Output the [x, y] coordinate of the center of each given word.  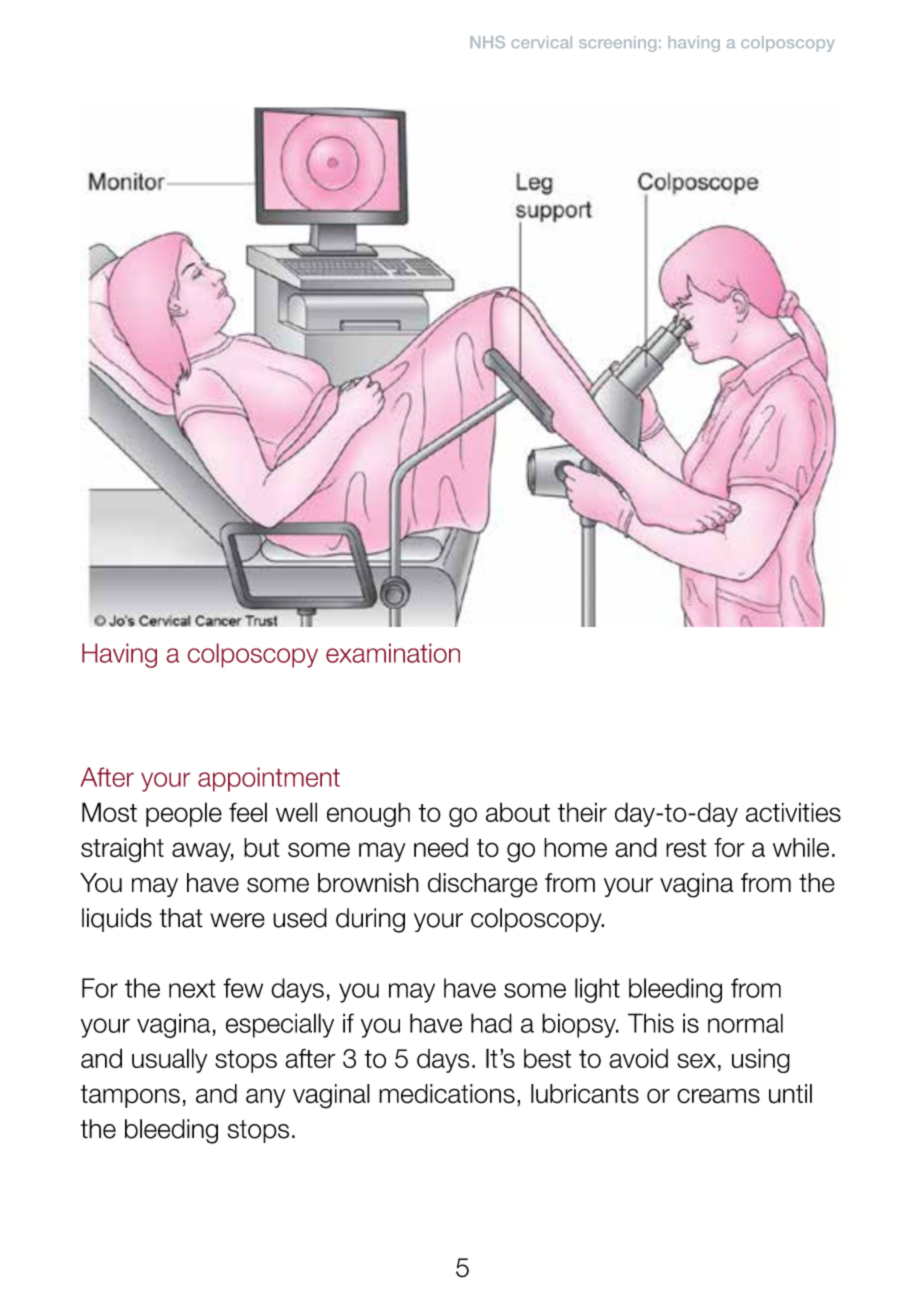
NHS [487, 42]
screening [617, 44]
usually [169, 1060]
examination [393, 653]
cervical [541, 42]
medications [447, 1094]
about [518, 812]
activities [793, 812]
